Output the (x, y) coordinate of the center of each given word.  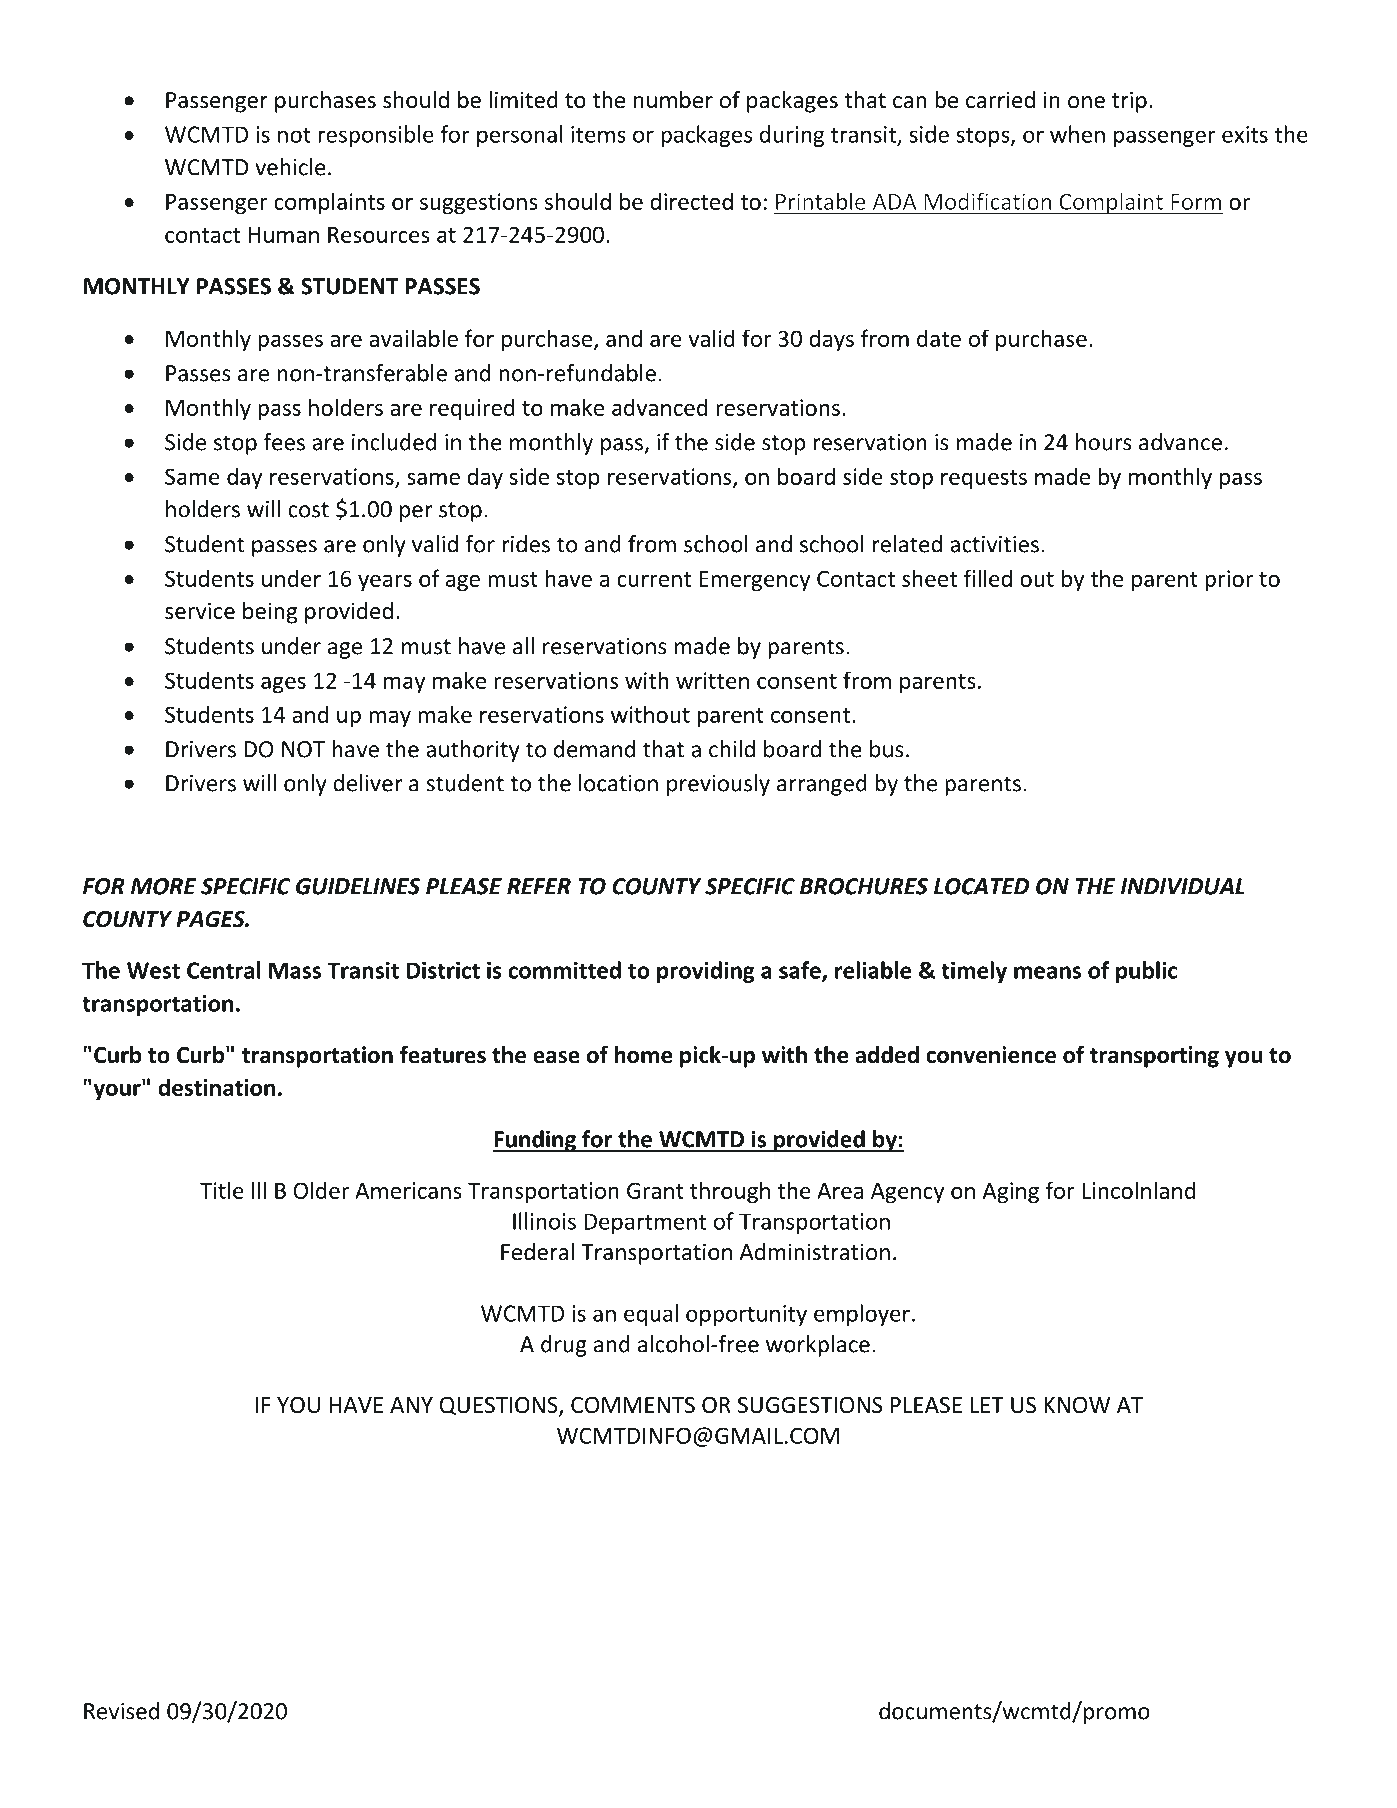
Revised (121, 1711)
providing (705, 972)
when (1077, 134)
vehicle (290, 167)
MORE (163, 886)
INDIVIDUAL (1183, 886)
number (673, 100)
